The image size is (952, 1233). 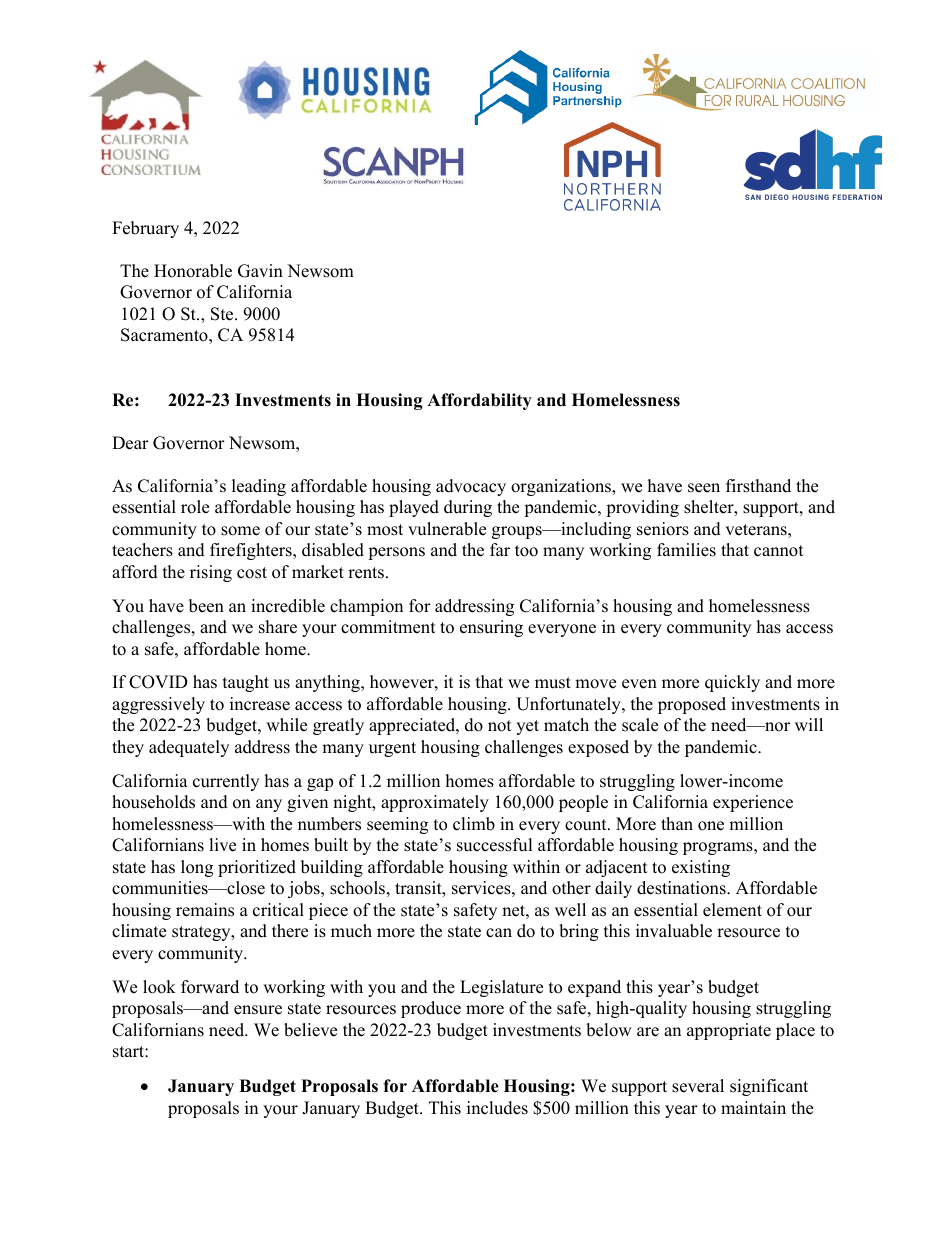 What do you see at coordinates (260, 271) in the screenshot?
I see `Gavin` at bounding box center [260, 271].
